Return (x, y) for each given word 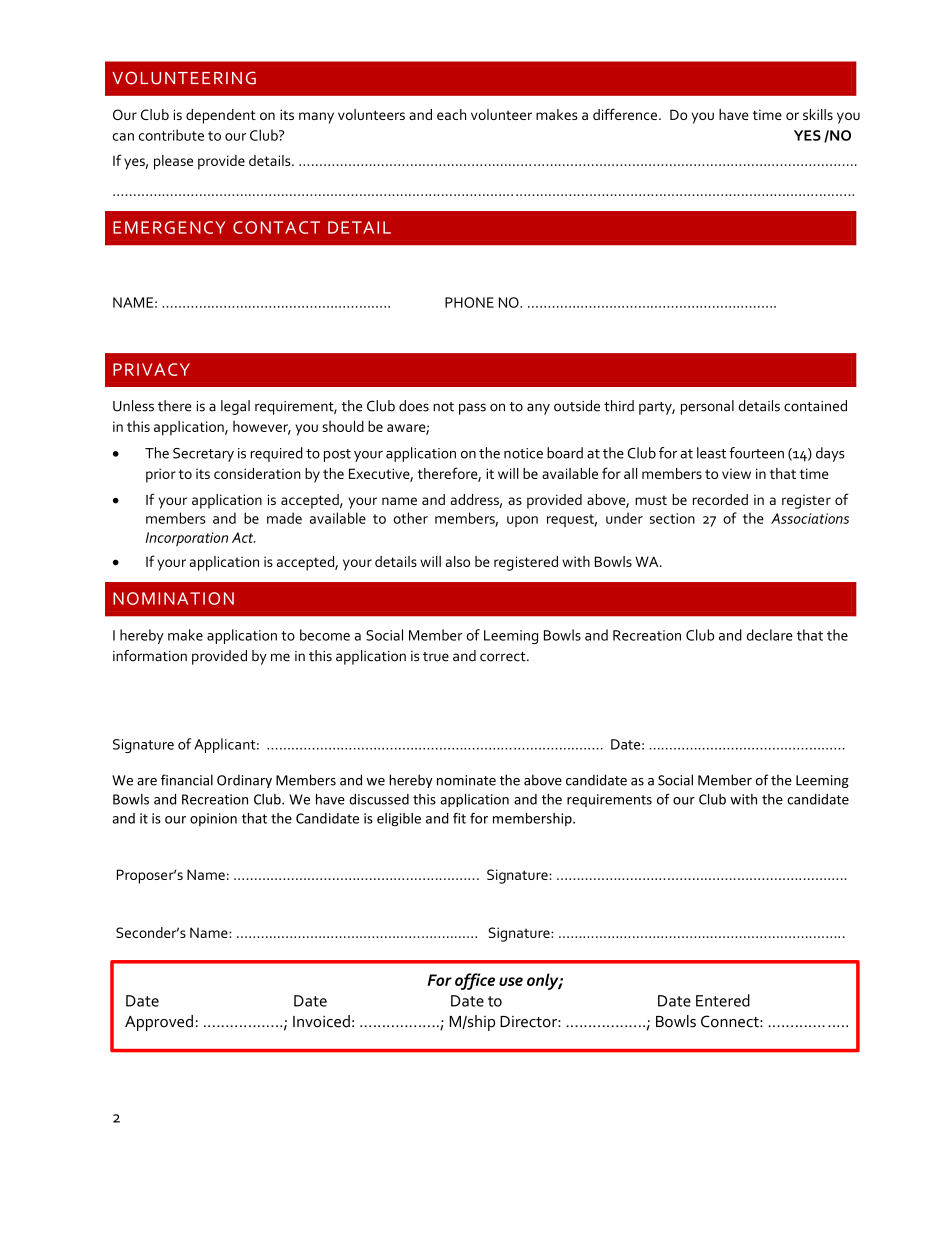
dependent (221, 116)
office (475, 981)
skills (818, 114)
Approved (159, 1023)
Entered (723, 1000)
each (451, 114)
